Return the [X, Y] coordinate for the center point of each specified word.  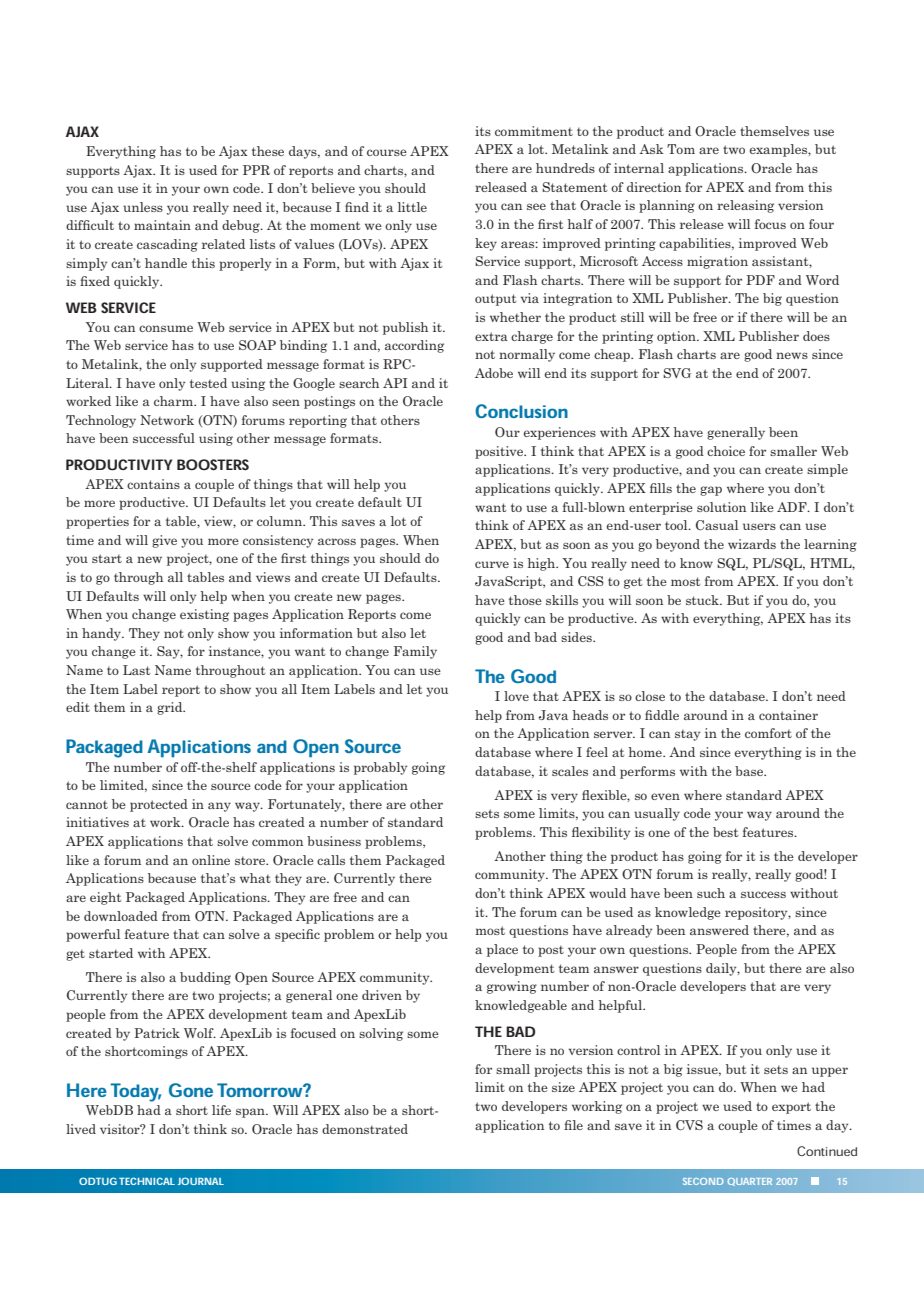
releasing [745, 206]
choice [726, 451]
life [221, 1110]
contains [153, 484]
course [387, 152]
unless [143, 207]
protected [159, 805]
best [726, 832]
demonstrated [365, 1129]
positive [500, 452]
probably [380, 768]
